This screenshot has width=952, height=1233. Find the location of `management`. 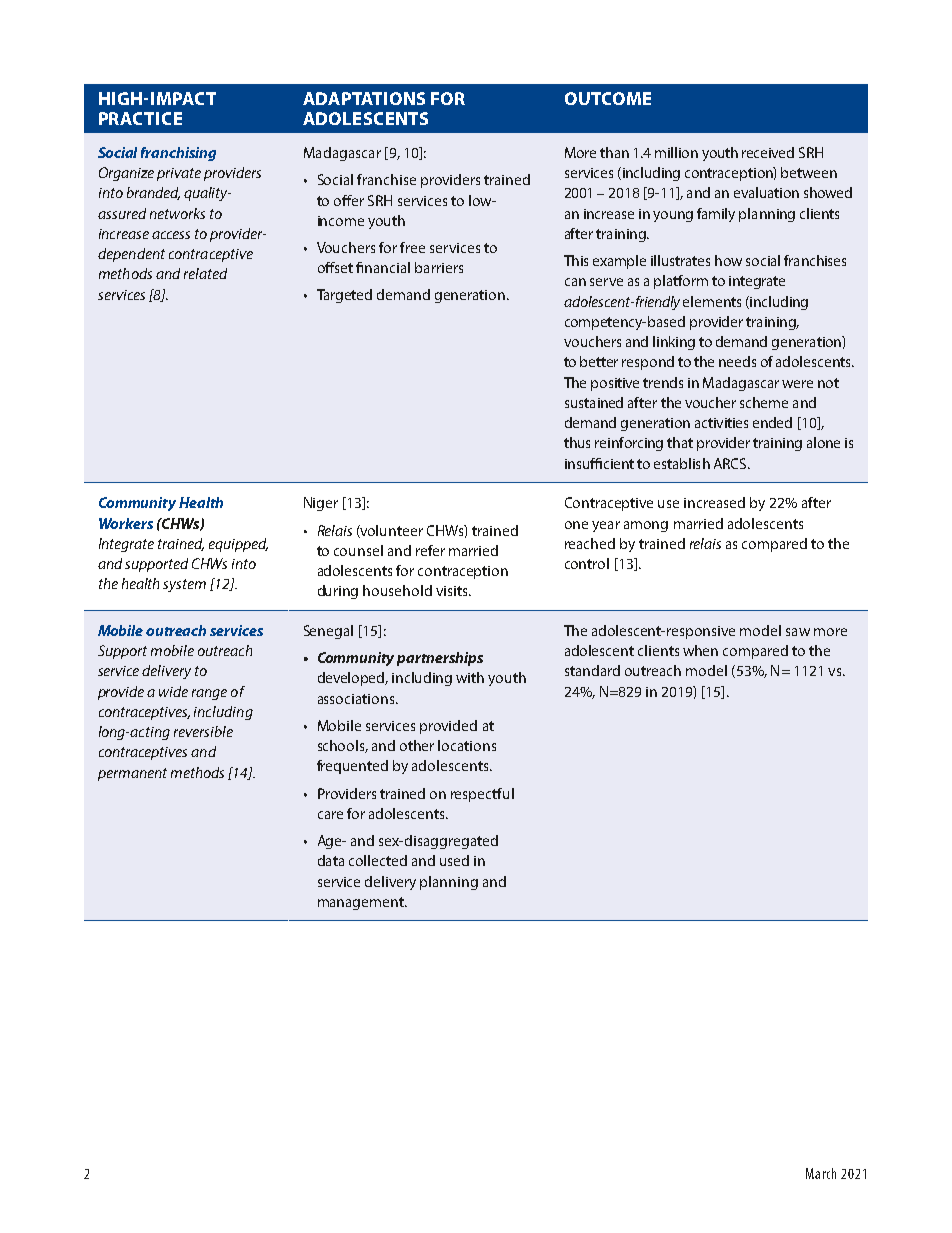

management is located at coordinates (362, 903).
